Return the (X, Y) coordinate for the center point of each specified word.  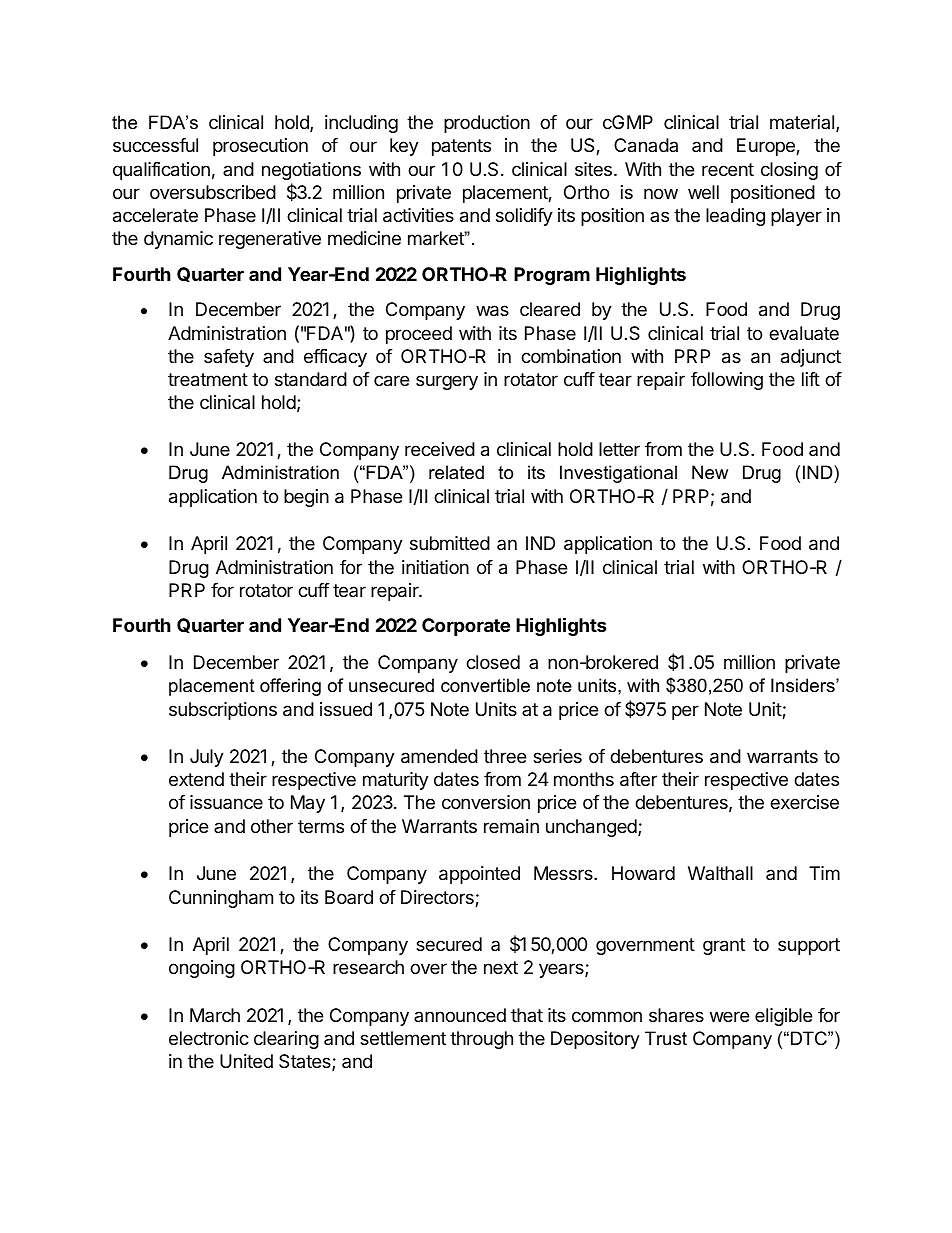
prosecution (260, 147)
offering (290, 687)
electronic (209, 1038)
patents (461, 147)
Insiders (804, 685)
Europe (767, 147)
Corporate (466, 627)
